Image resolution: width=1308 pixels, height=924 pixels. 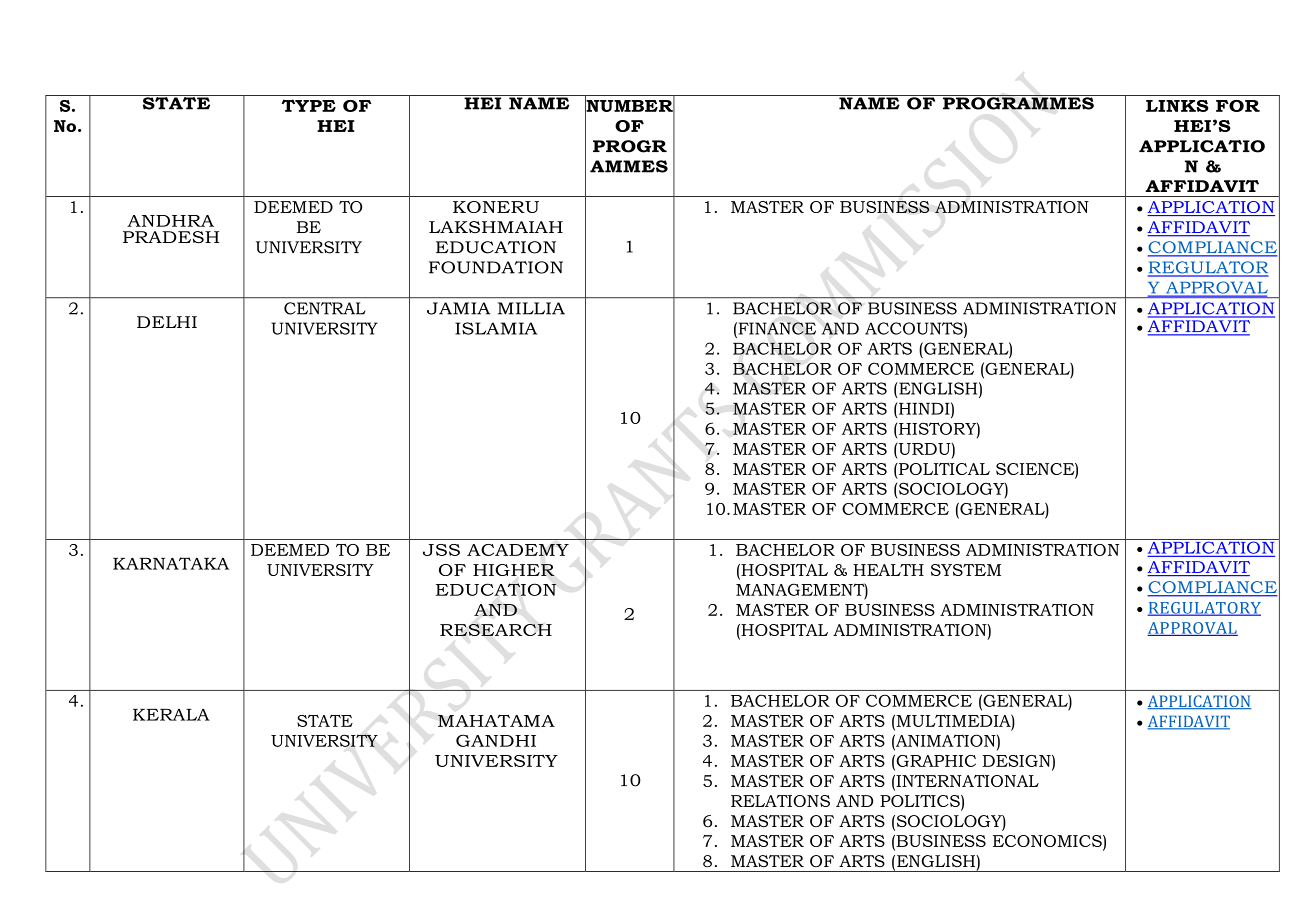 I want to click on JSS, so click(x=441, y=550).
